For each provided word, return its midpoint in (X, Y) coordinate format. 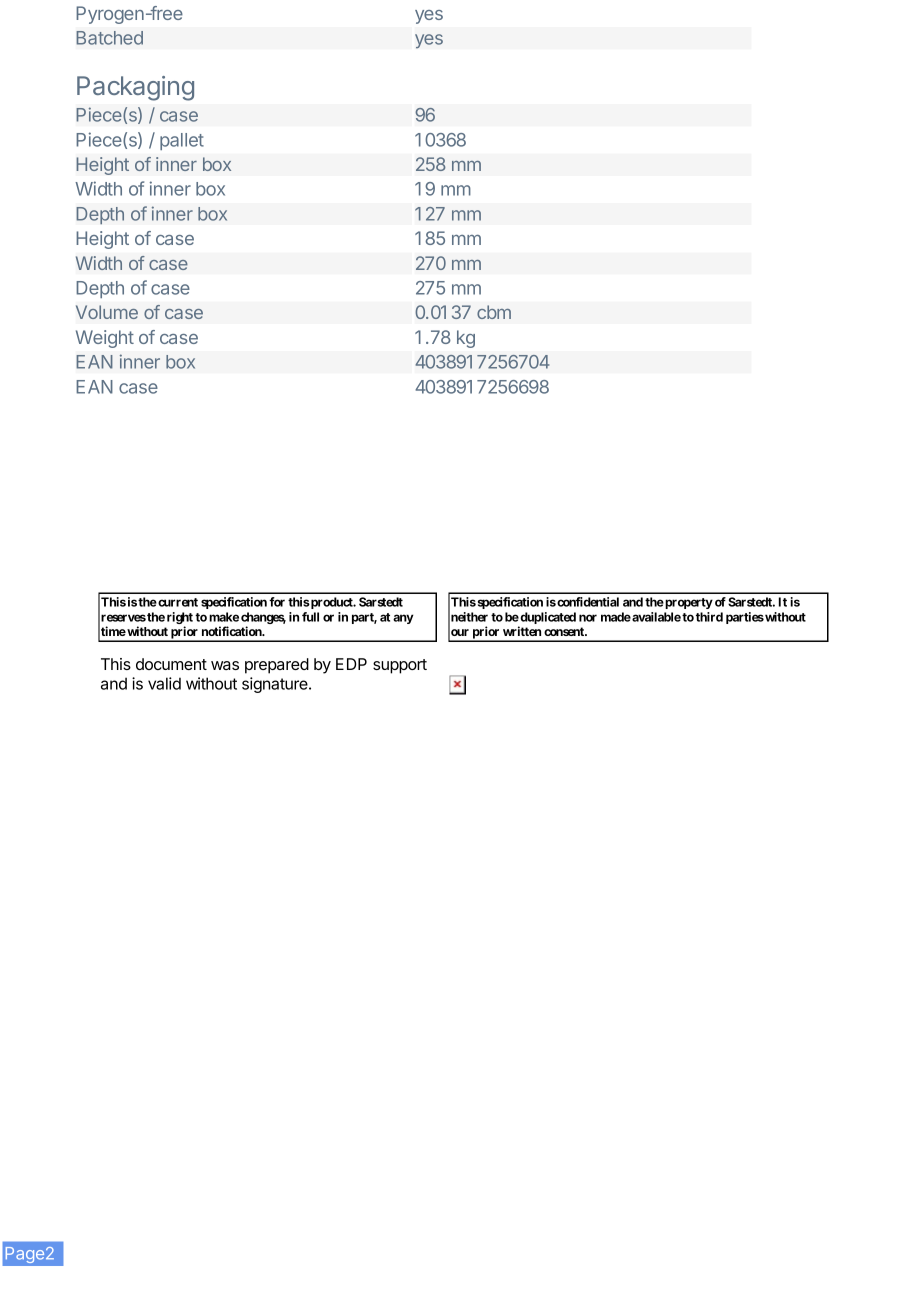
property (688, 603)
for (277, 602)
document (171, 664)
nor (588, 618)
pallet (182, 141)
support (400, 666)
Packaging (135, 88)
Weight (105, 339)
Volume (107, 312)
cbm (494, 312)
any (403, 619)
